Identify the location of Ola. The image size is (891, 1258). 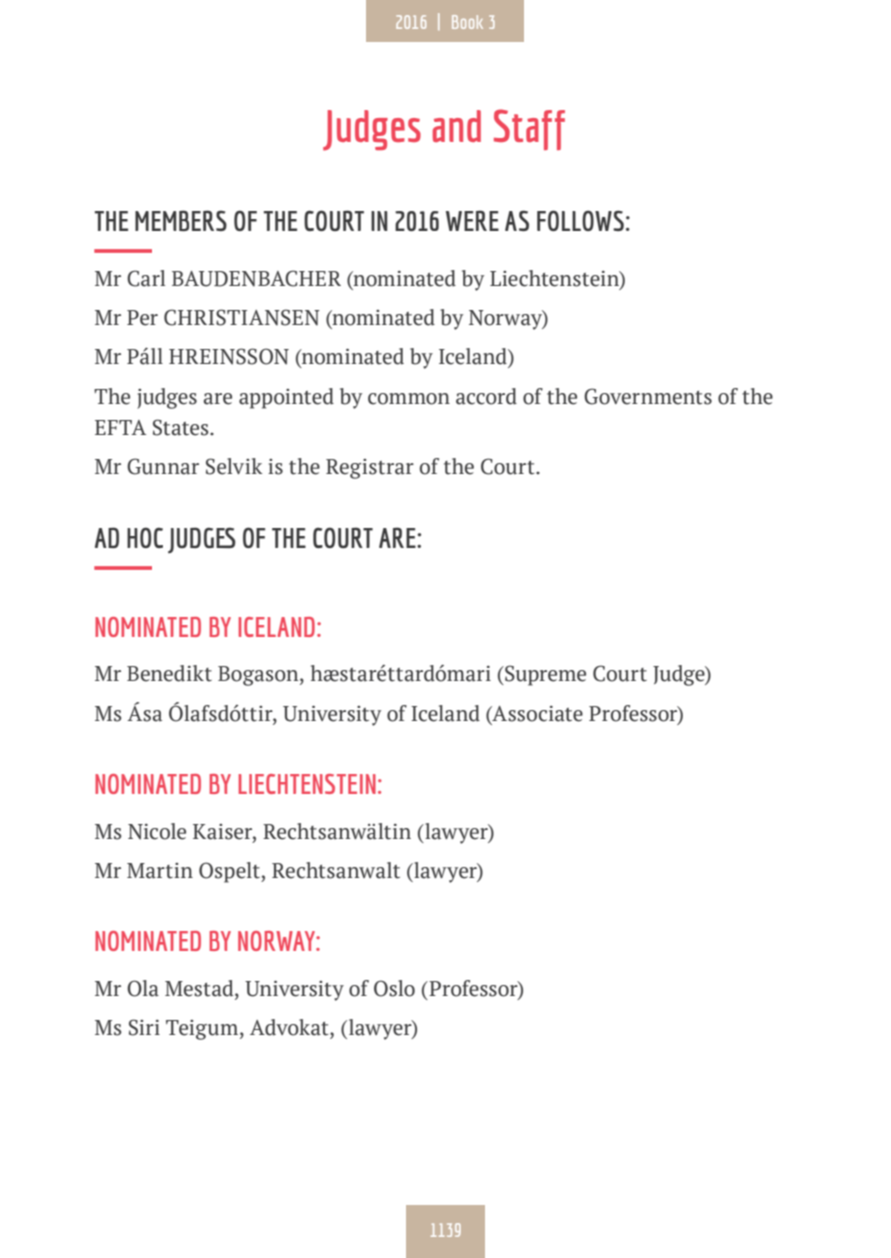
(143, 988).
